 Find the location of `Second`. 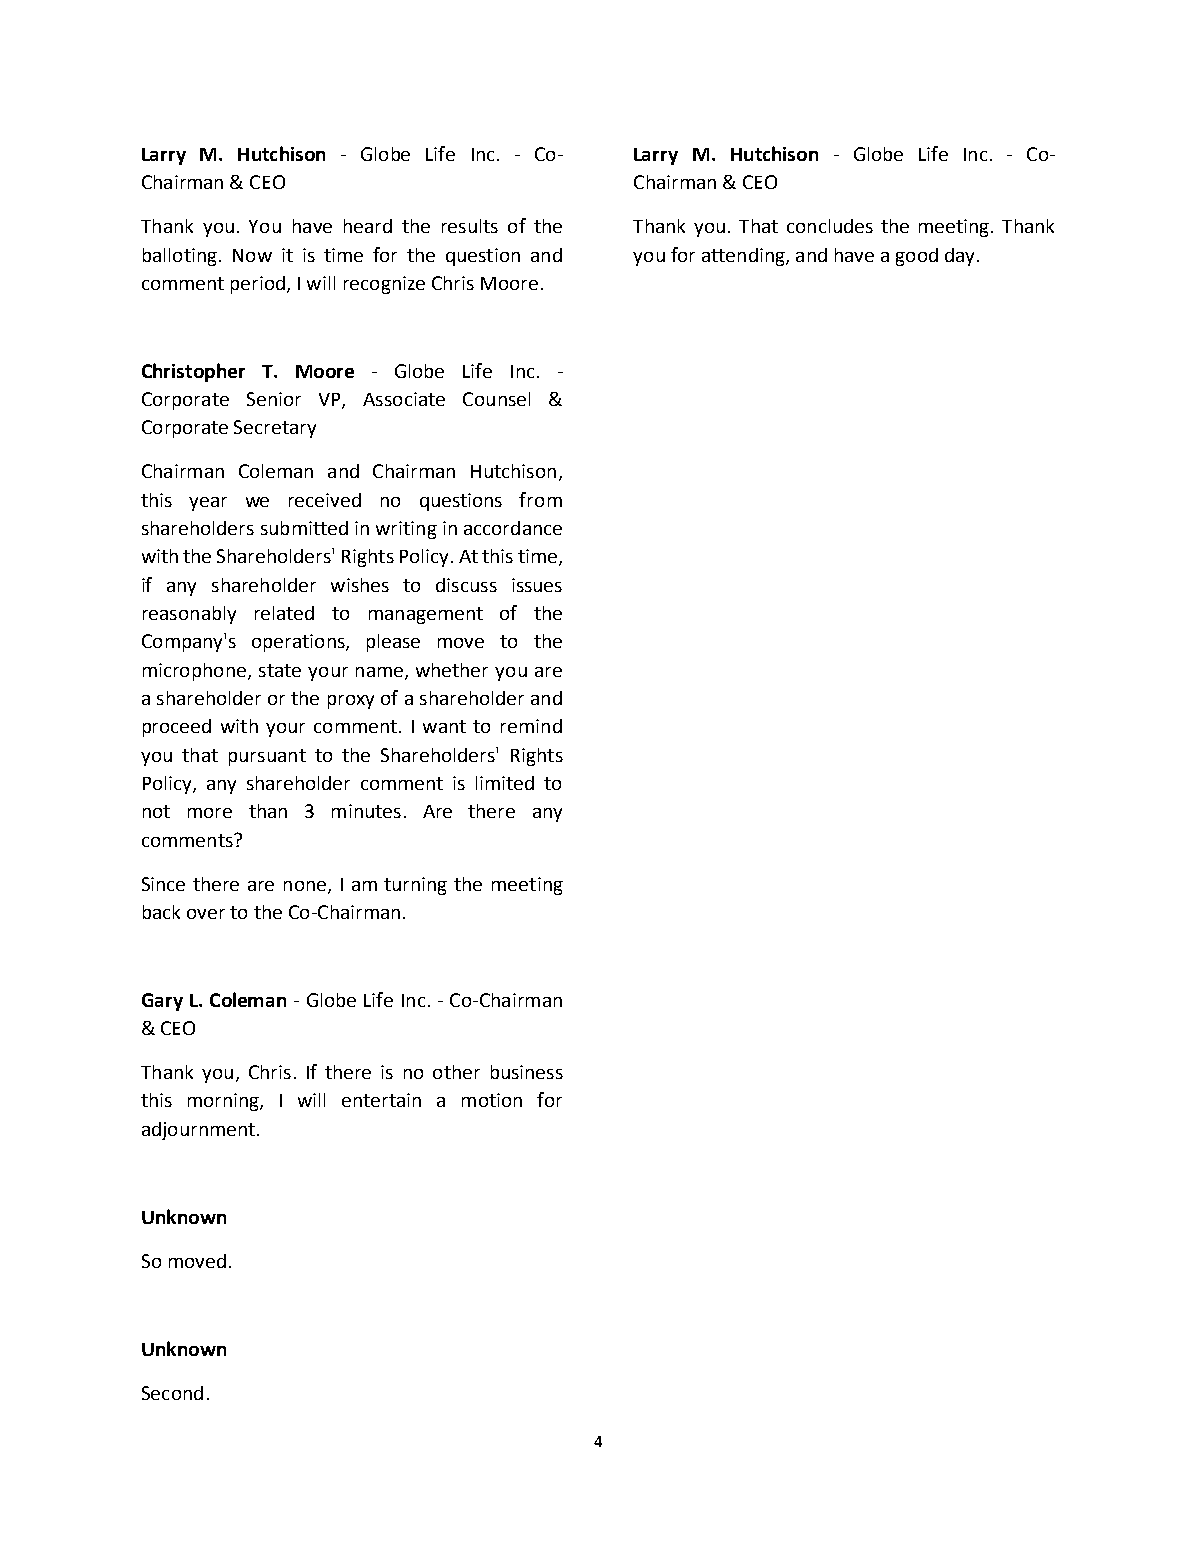

Second is located at coordinates (172, 1393).
